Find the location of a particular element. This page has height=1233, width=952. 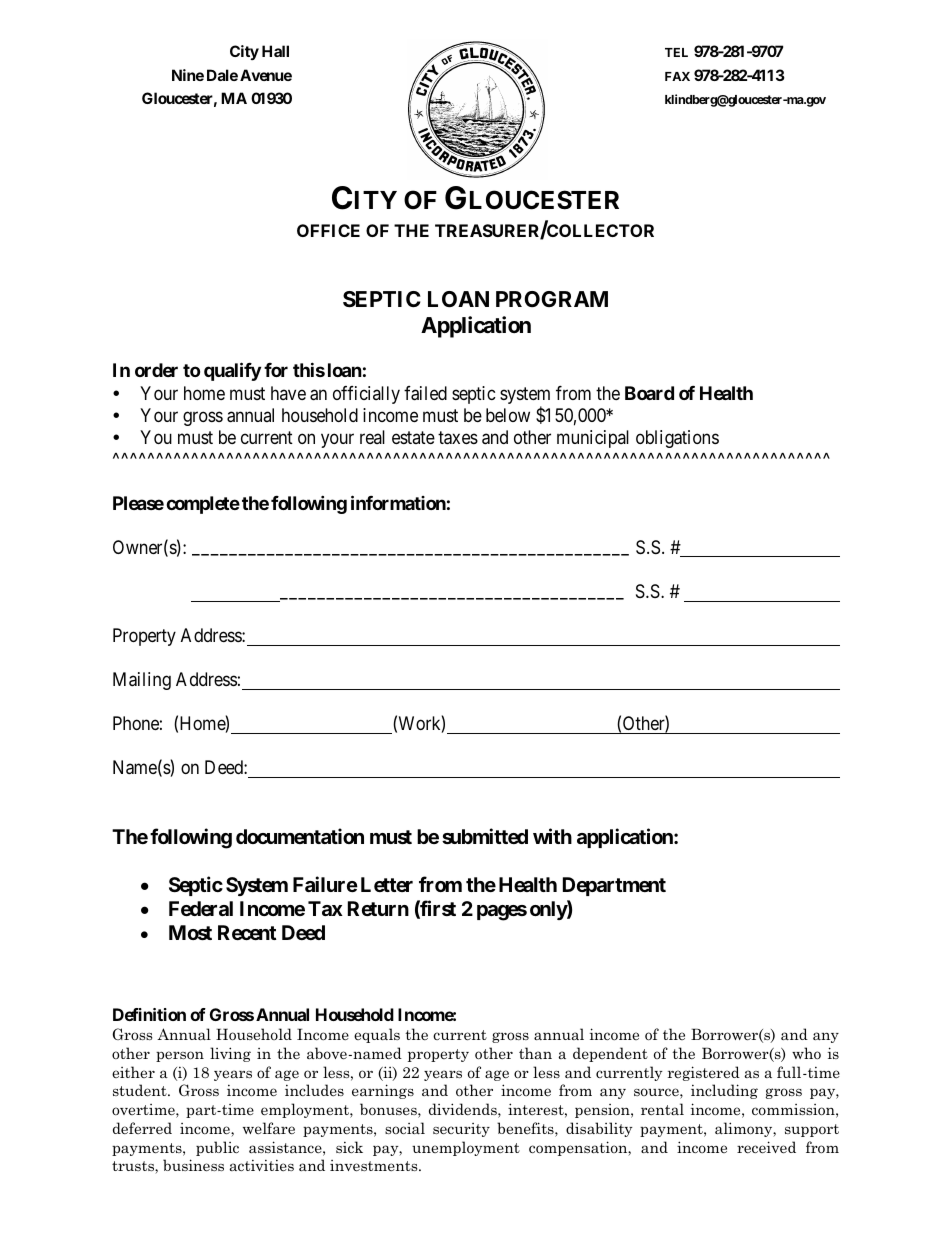

FAX is located at coordinates (677, 76).
